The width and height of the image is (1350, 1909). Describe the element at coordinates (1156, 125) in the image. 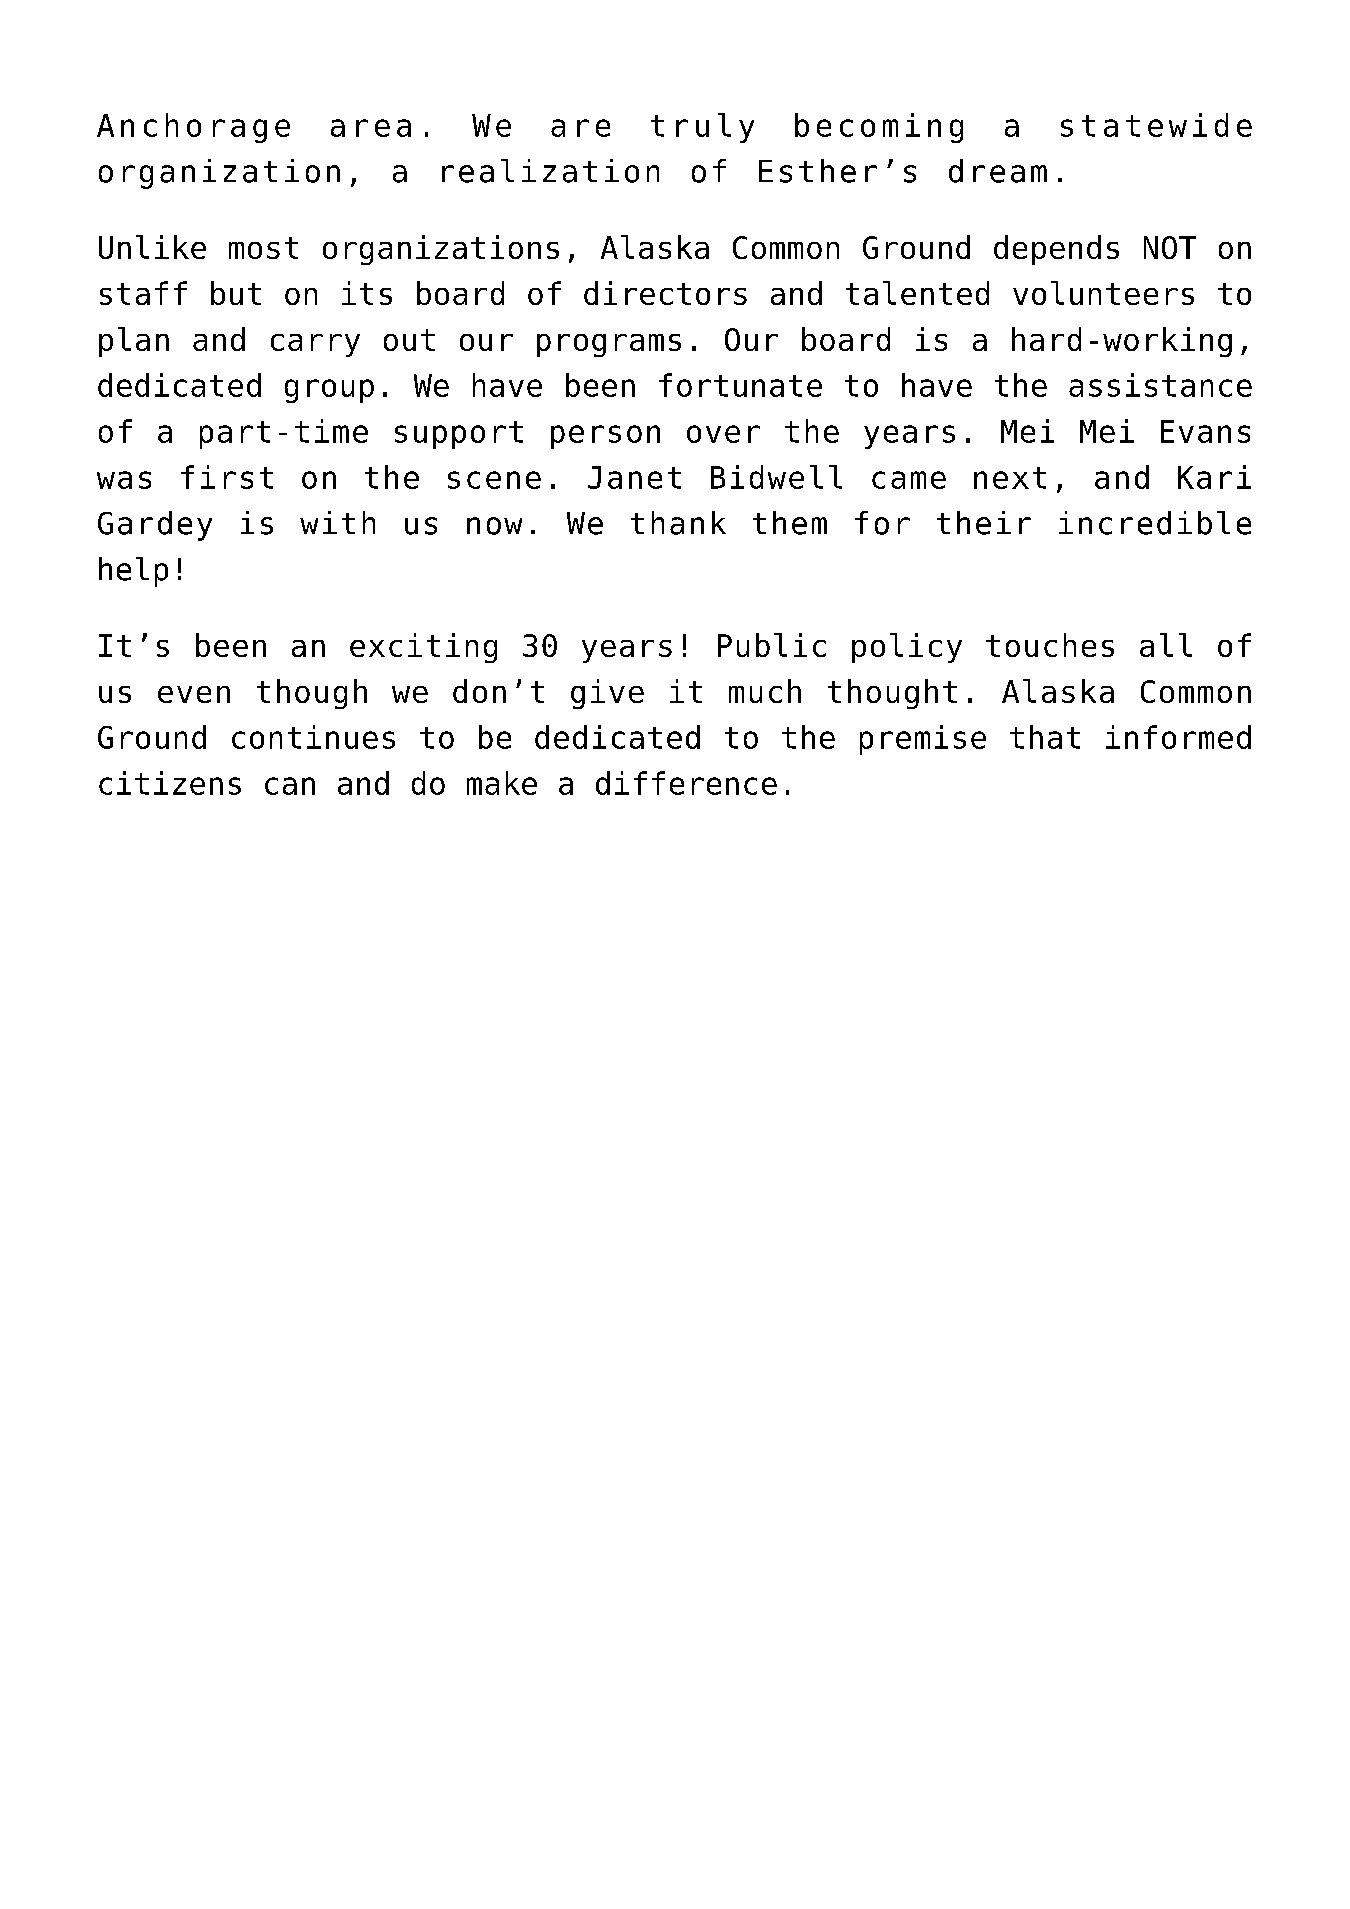

I see `statewide` at that location.
